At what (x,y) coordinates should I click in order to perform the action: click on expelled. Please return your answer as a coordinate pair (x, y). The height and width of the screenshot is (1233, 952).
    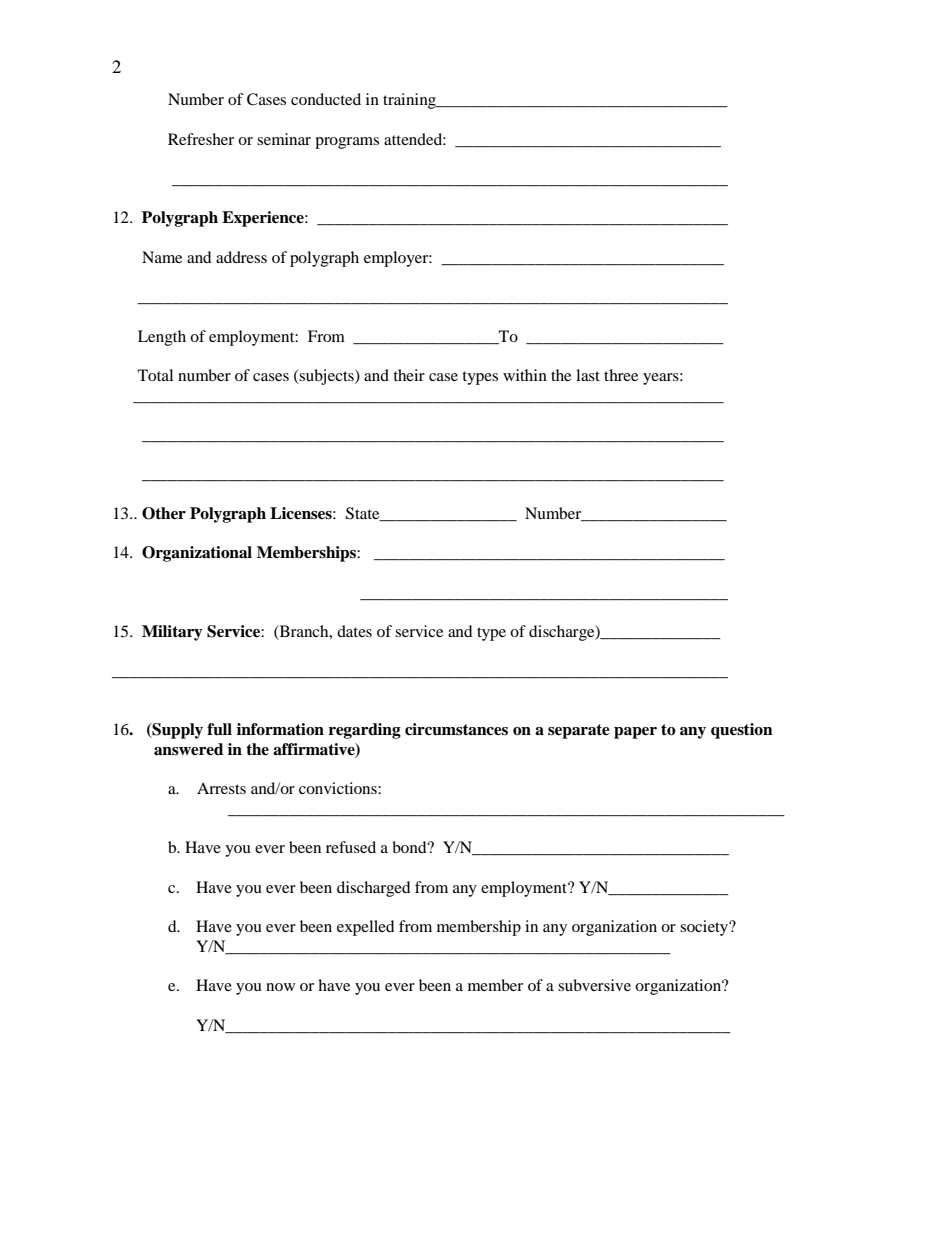
    Looking at the image, I should click on (366, 928).
